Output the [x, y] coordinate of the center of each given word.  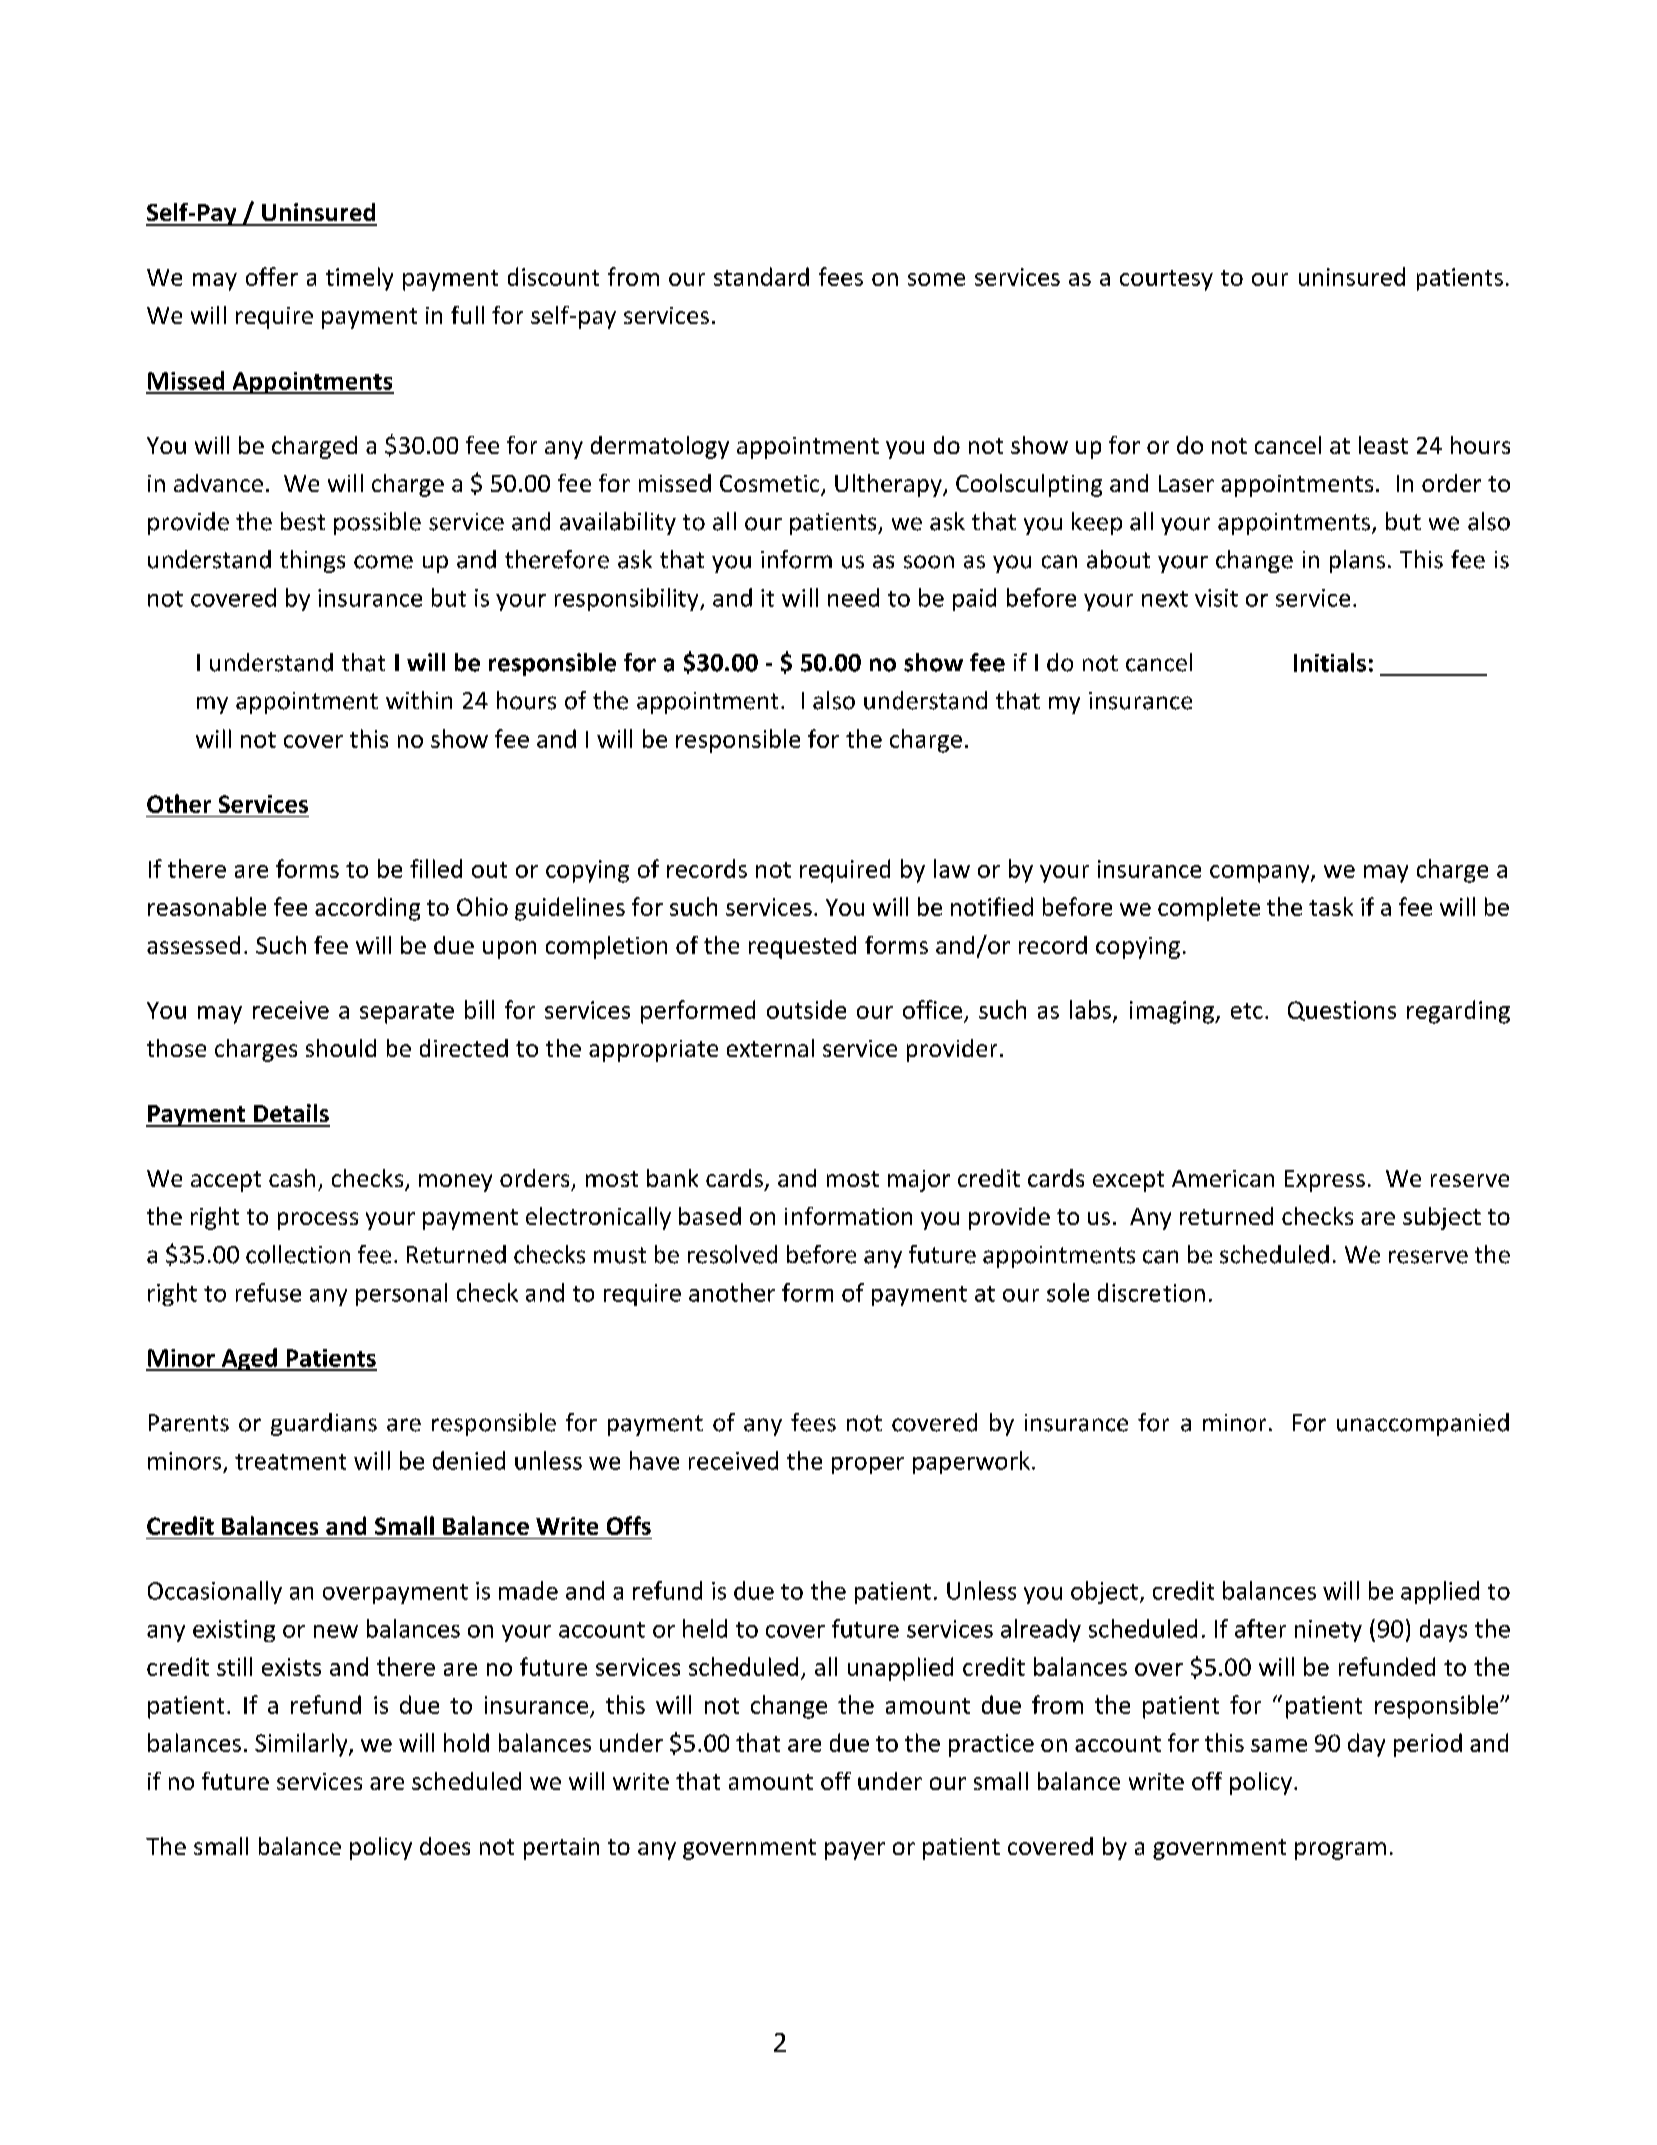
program [1340, 1851]
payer [855, 1851]
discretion [1151, 1292]
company [1261, 874]
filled [436, 868]
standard [761, 276]
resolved [732, 1254]
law [952, 868]
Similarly [302, 1745]
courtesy [1166, 280]
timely [359, 279]
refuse [268, 1292]
